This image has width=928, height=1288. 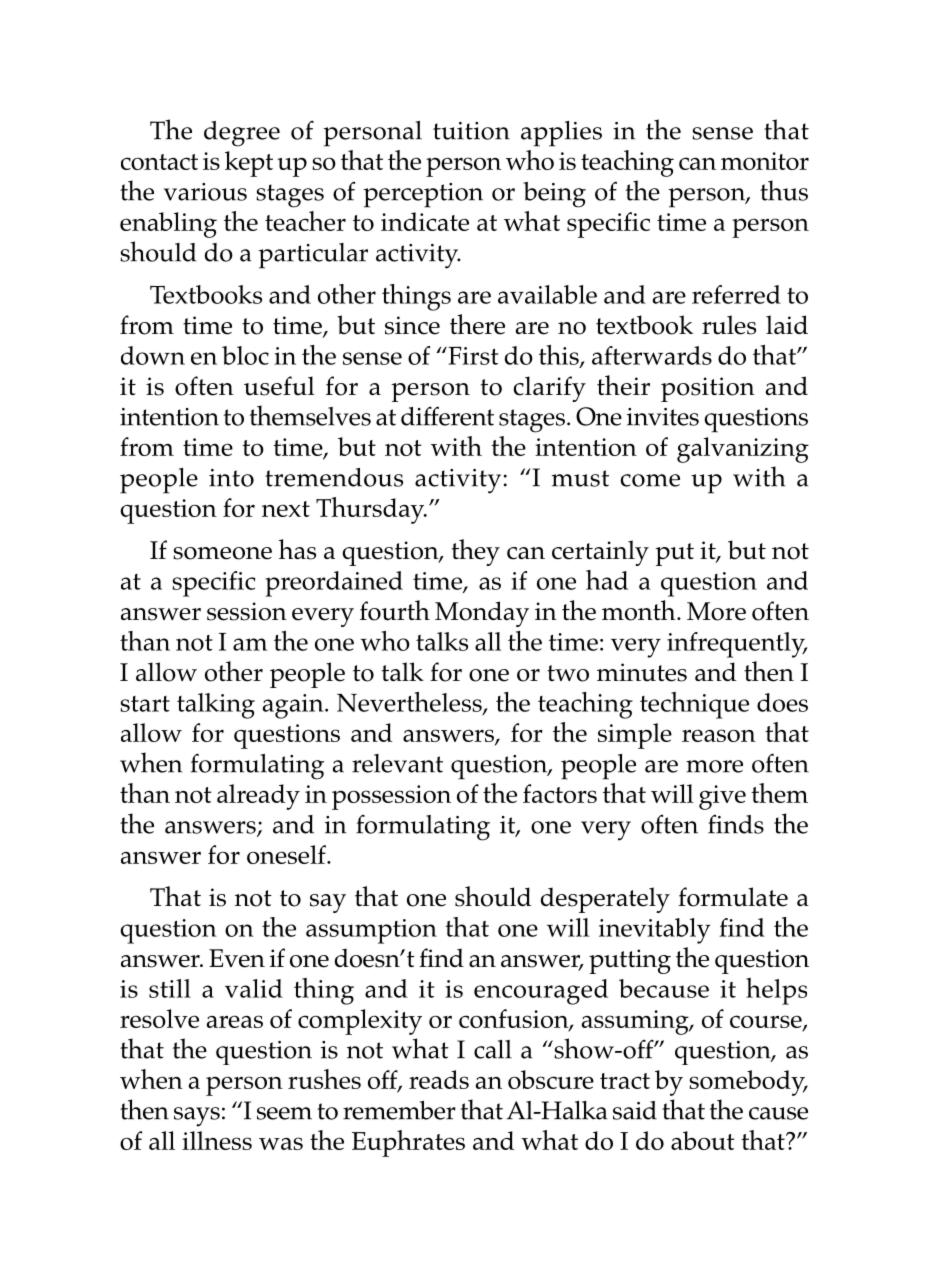 What do you see at coordinates (722, 797) in the image?
I see `give` at bounding box center [722, 797].
